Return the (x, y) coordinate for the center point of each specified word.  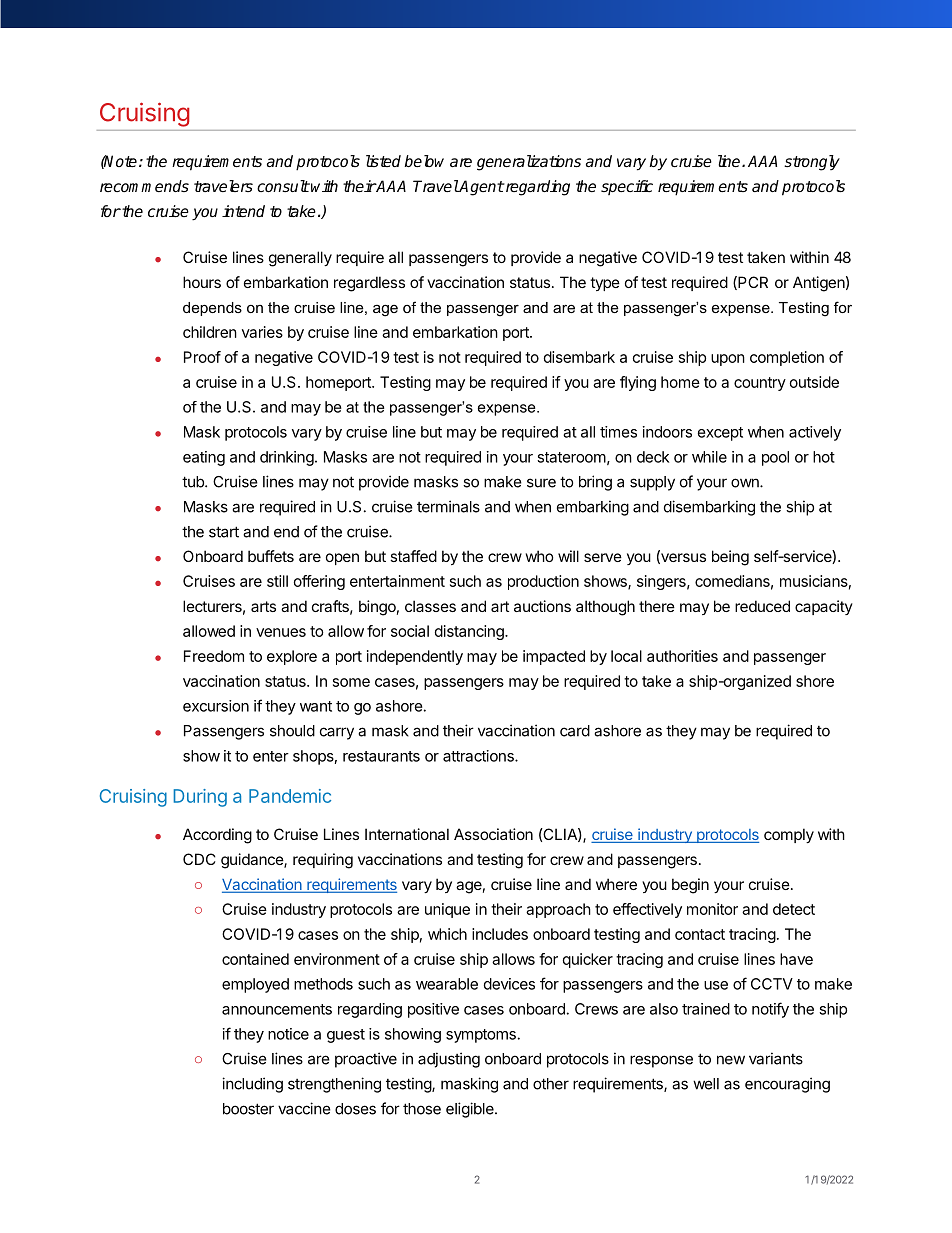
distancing (470, 632)
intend (243, 211)
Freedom (214, 656)
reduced (762, 606)
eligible (471, 1110)
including (252, 1085)
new (731, 1060)
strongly (812, 163)
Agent (481, 188)
